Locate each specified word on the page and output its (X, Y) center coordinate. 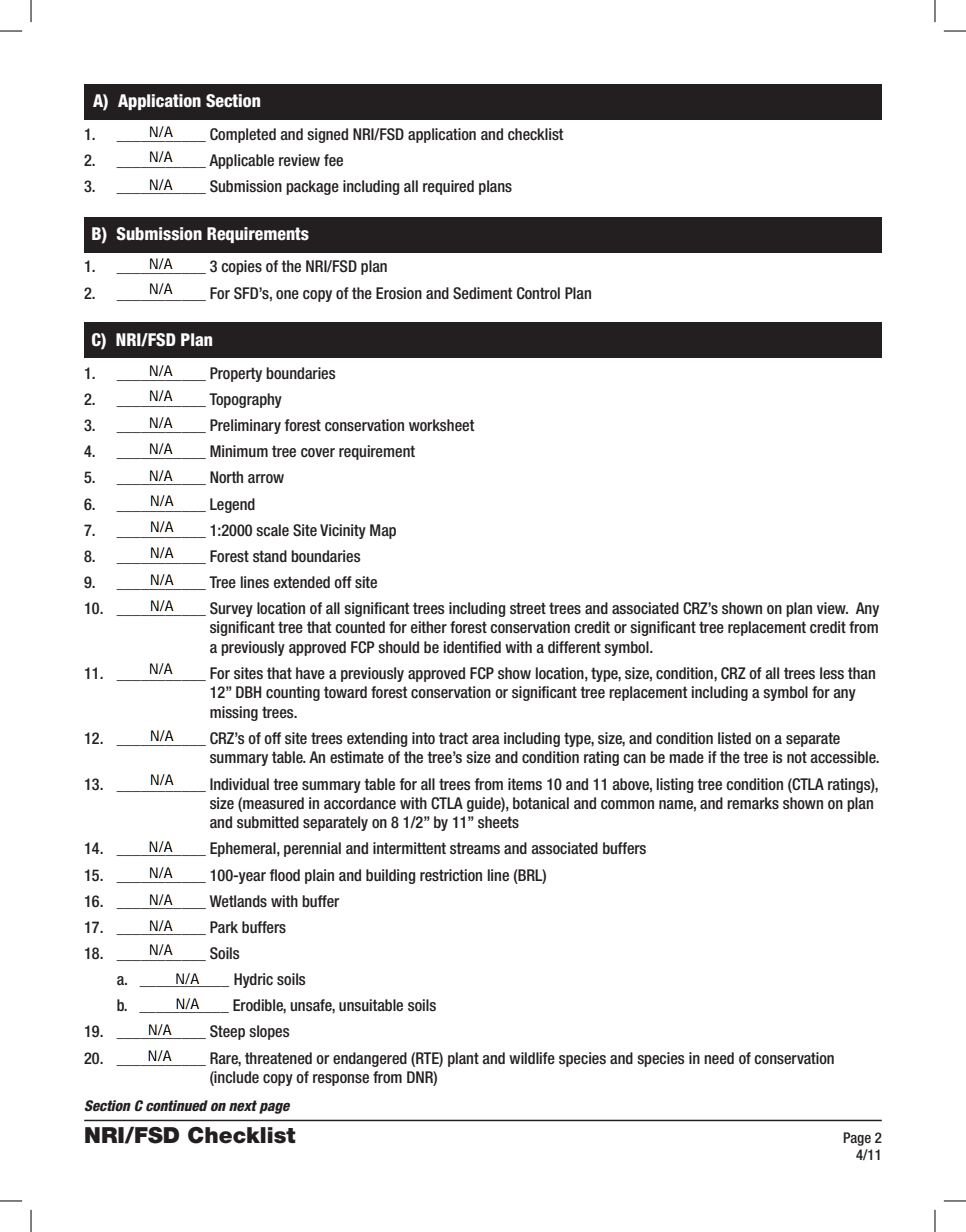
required (448, 187)
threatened (278, 1058)
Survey (231, 609)
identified (472, 647)
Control (538, 293)
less (832, 673)
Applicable (241, 161)
